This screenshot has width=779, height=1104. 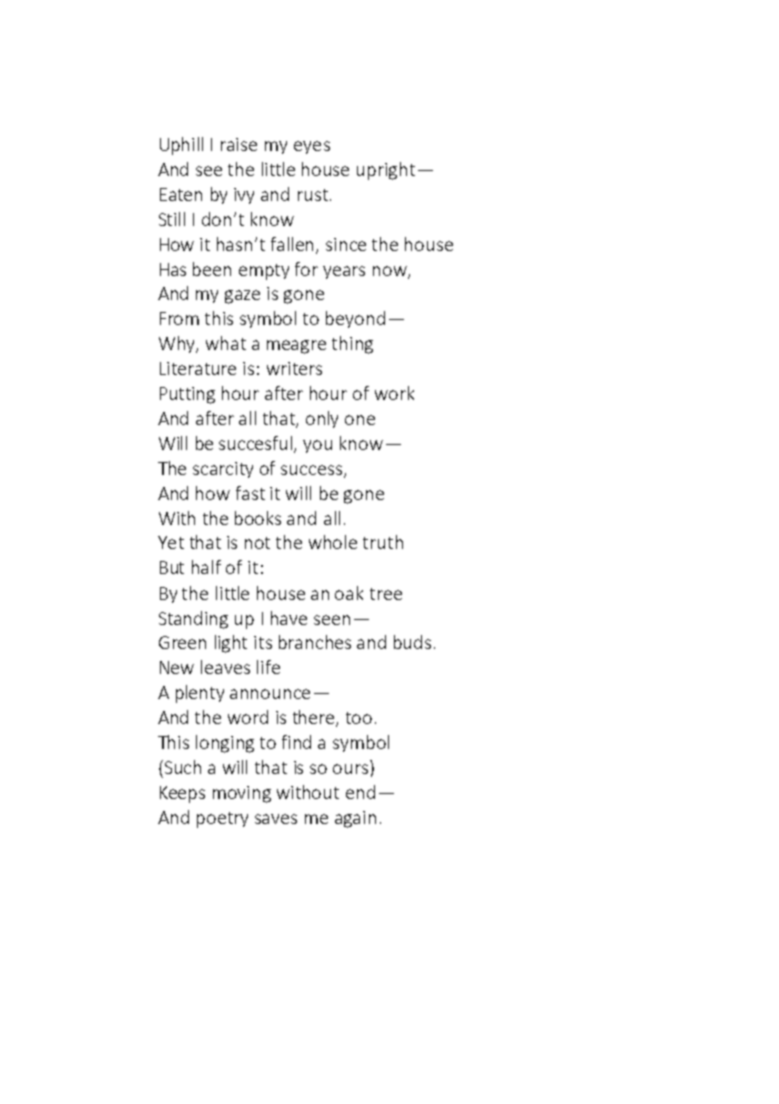 What do you see at coordinates (193, 620) in the screenshot?
I see `Standing` at bounding box center [193, 620].
